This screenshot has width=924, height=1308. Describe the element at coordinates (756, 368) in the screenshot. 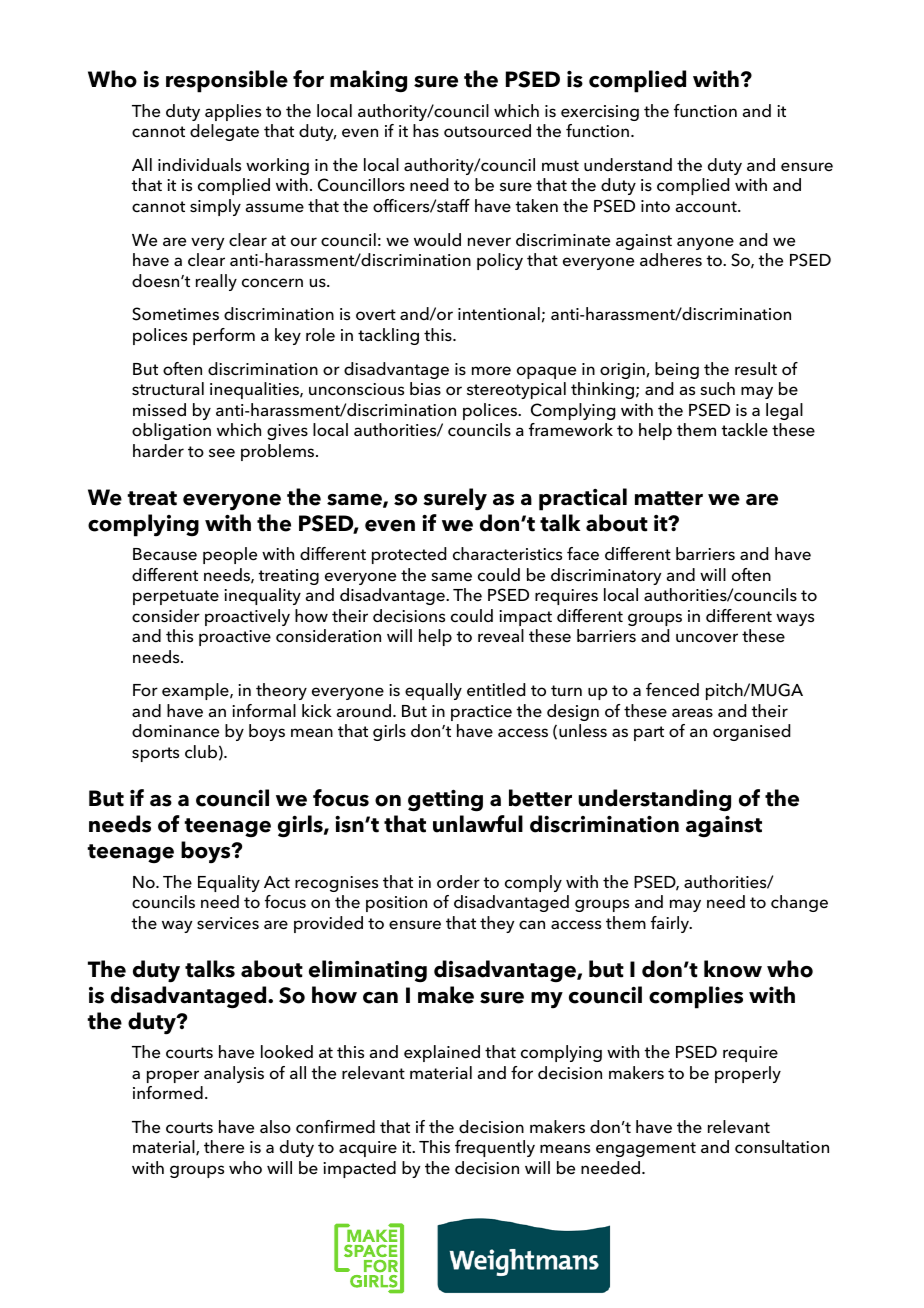

I see `result` at that location.
